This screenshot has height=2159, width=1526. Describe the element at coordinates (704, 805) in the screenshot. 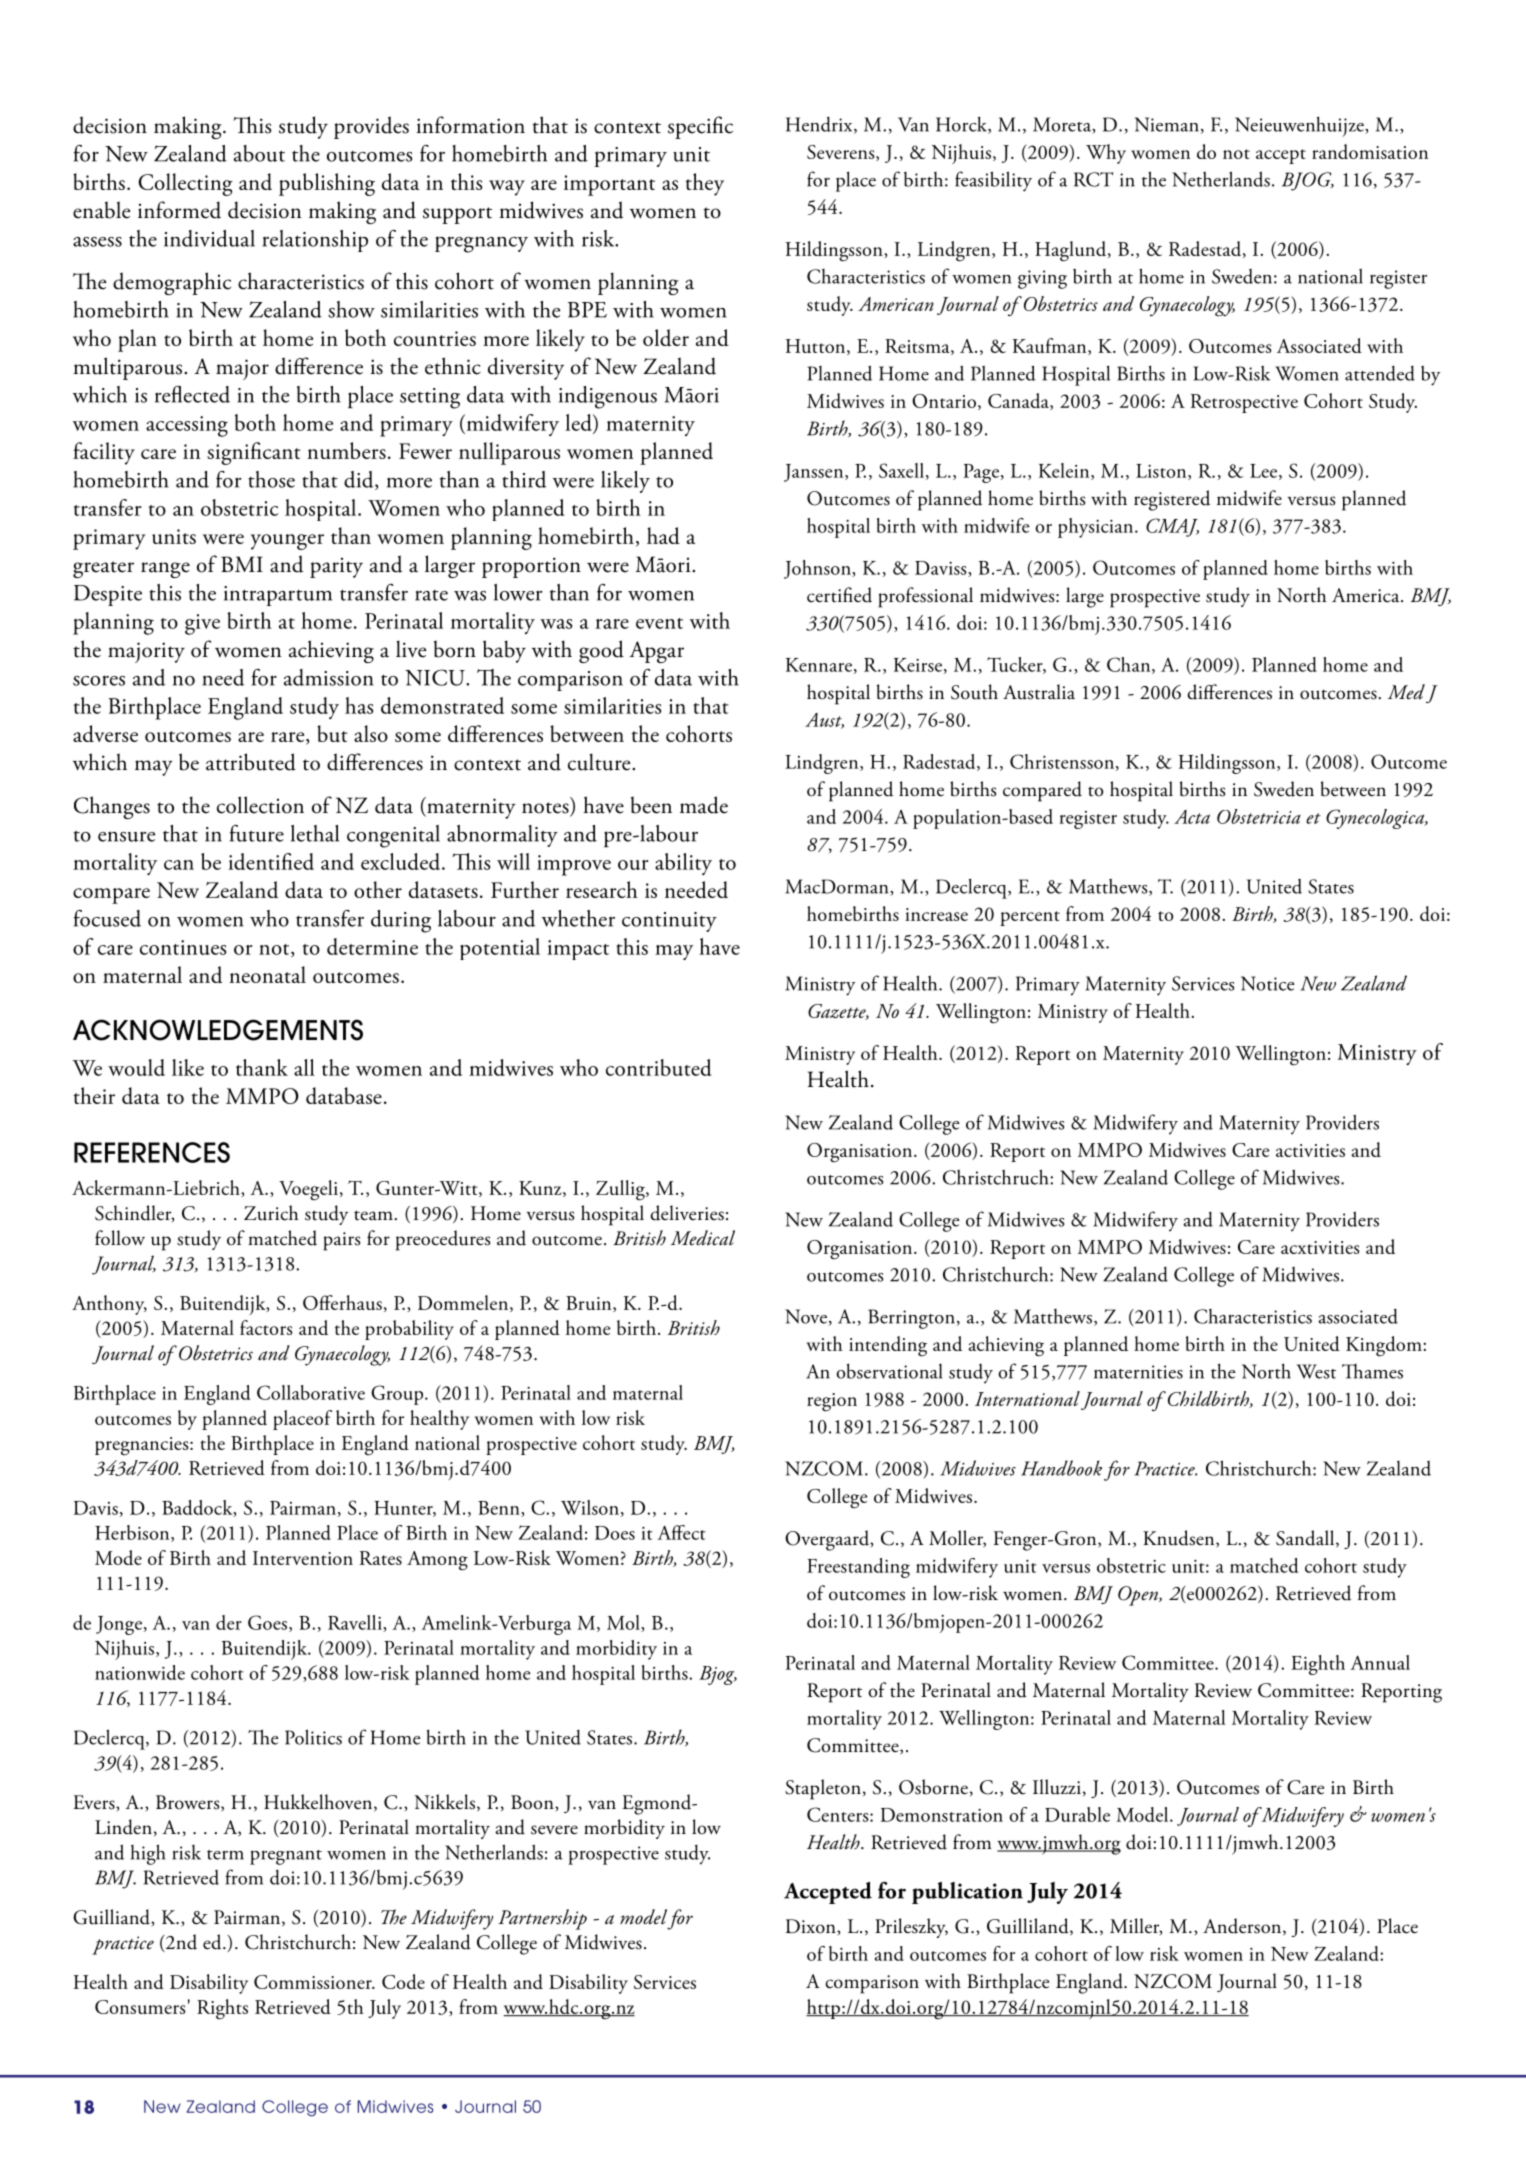

I see `made` at that location.
